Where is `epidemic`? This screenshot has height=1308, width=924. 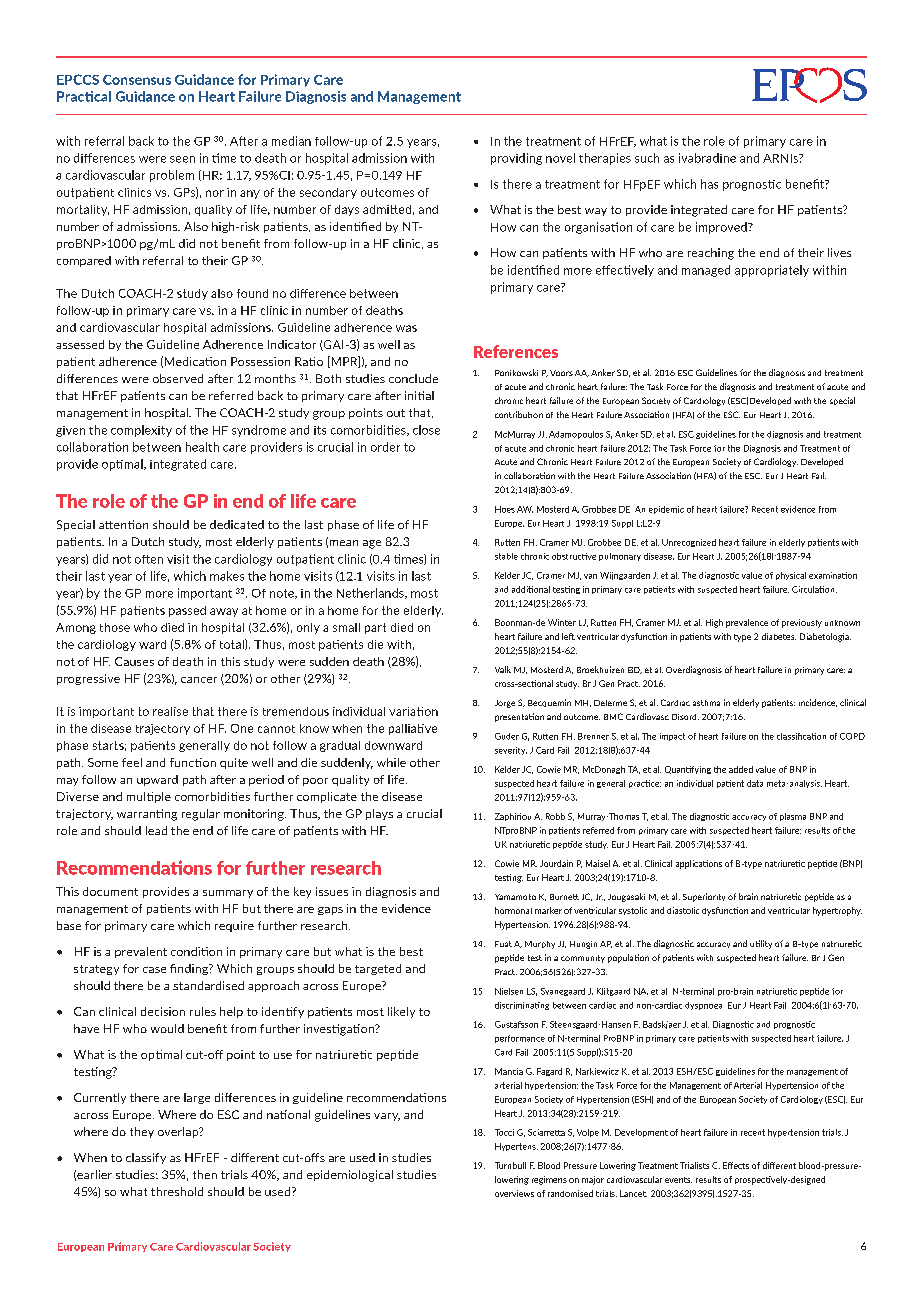
epidemic is located at coordinates (666, 510).
